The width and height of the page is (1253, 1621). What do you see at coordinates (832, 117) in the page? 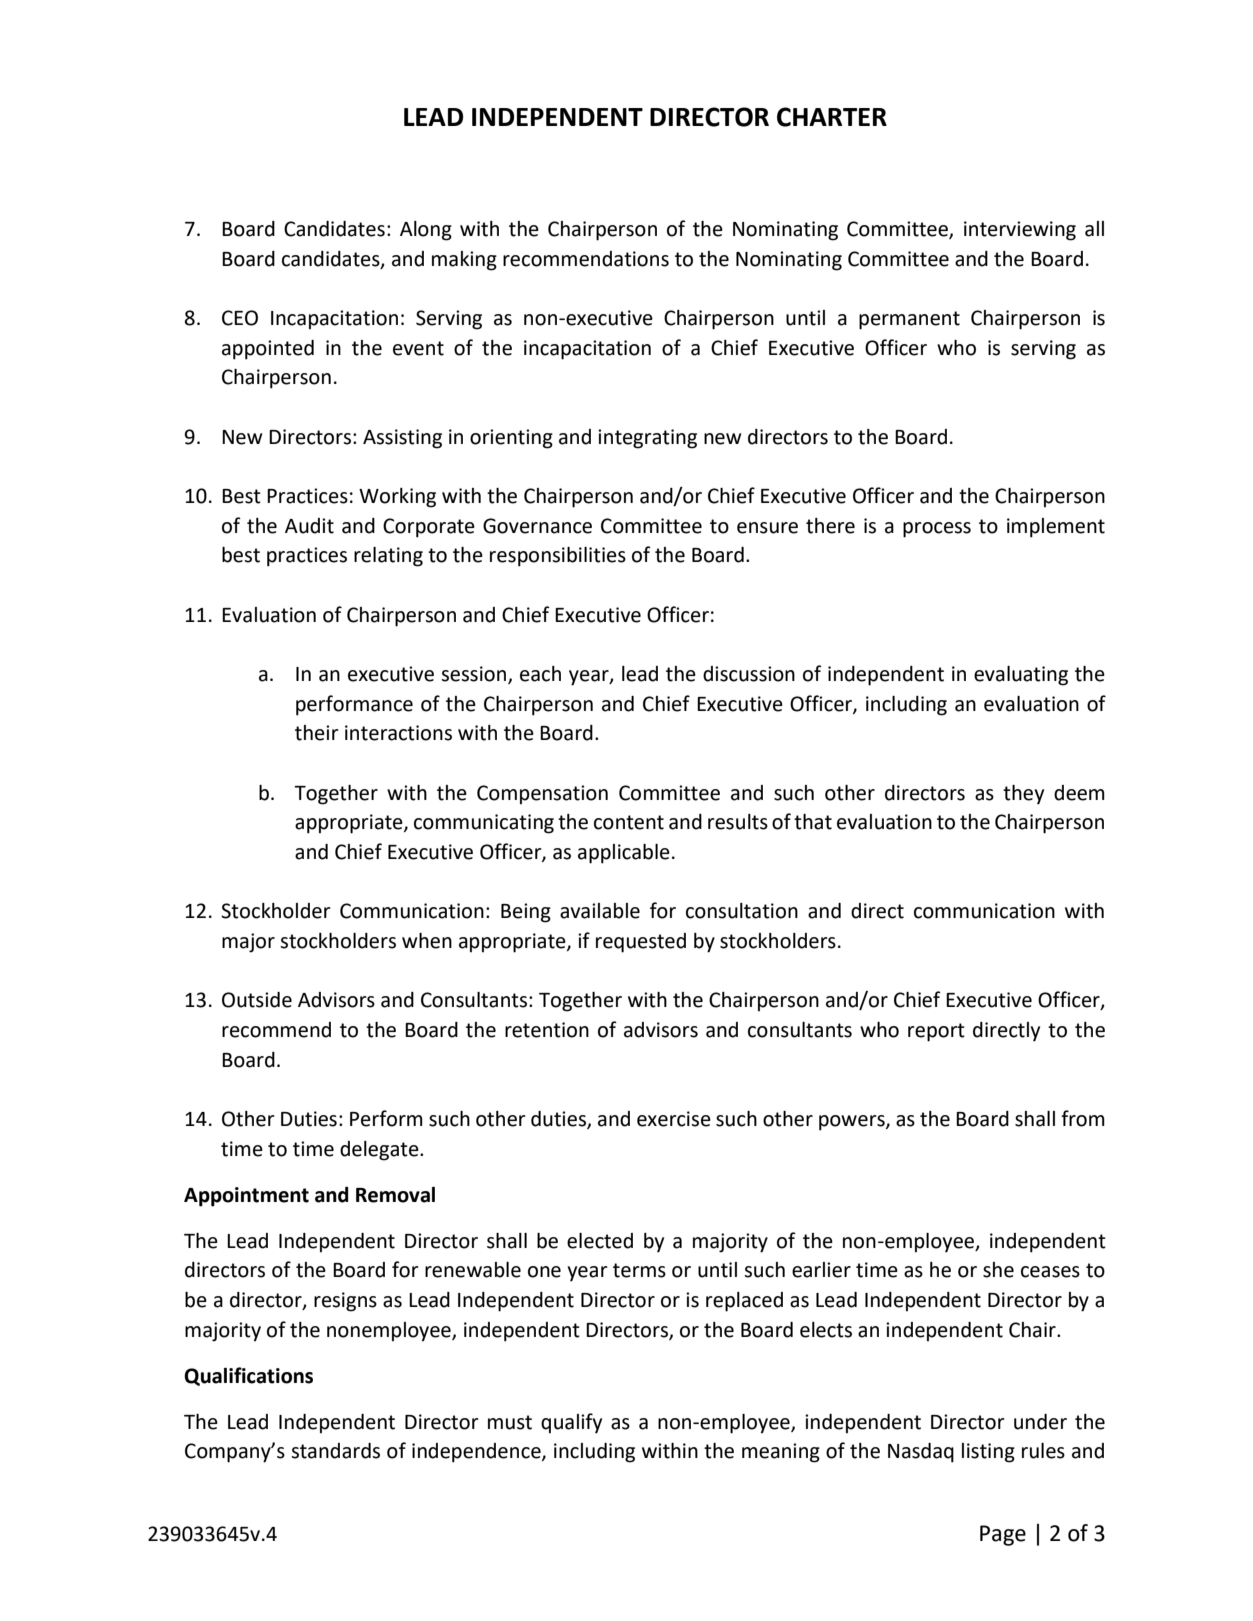
I see `CHARTER` at bounding box center [832, 117].
